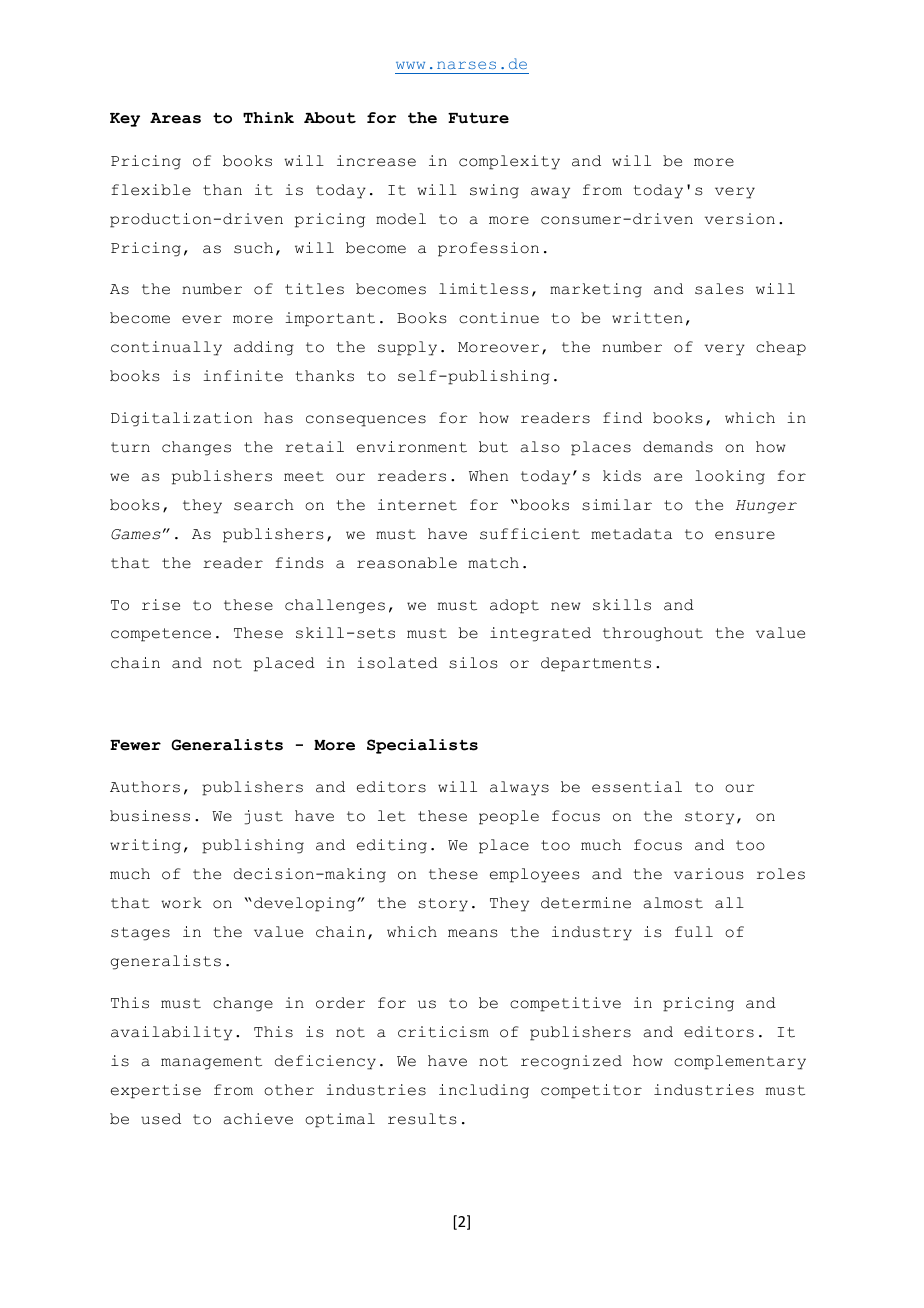  What do you see at coordinates (175, 118) in the image?
I see `Areas` at bounding box center [175, 118].
